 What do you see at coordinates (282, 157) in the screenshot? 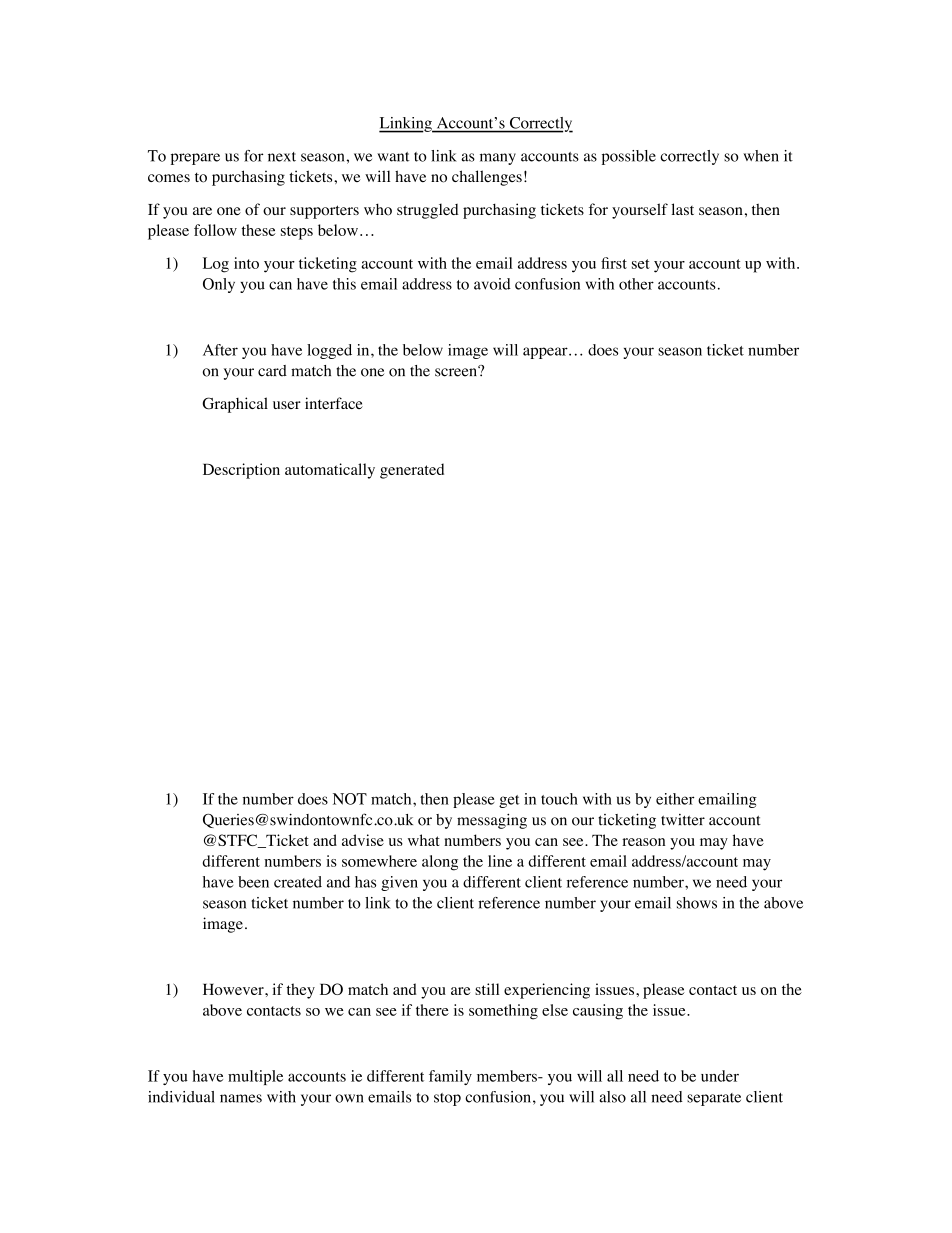
I see `next` at bounding box center [282, 157].
